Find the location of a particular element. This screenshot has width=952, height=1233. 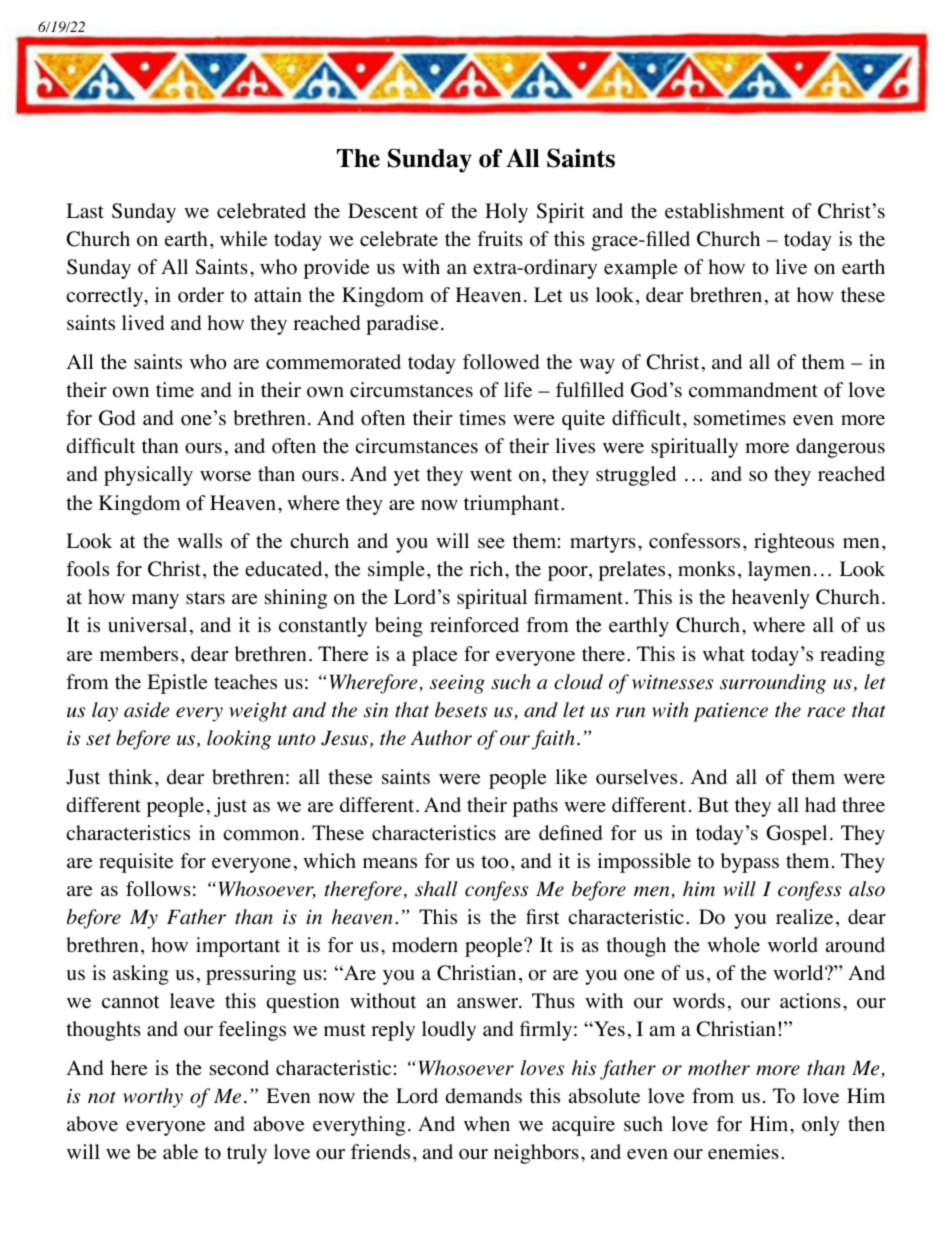

surrounding is located at coordinates (773, 684).
